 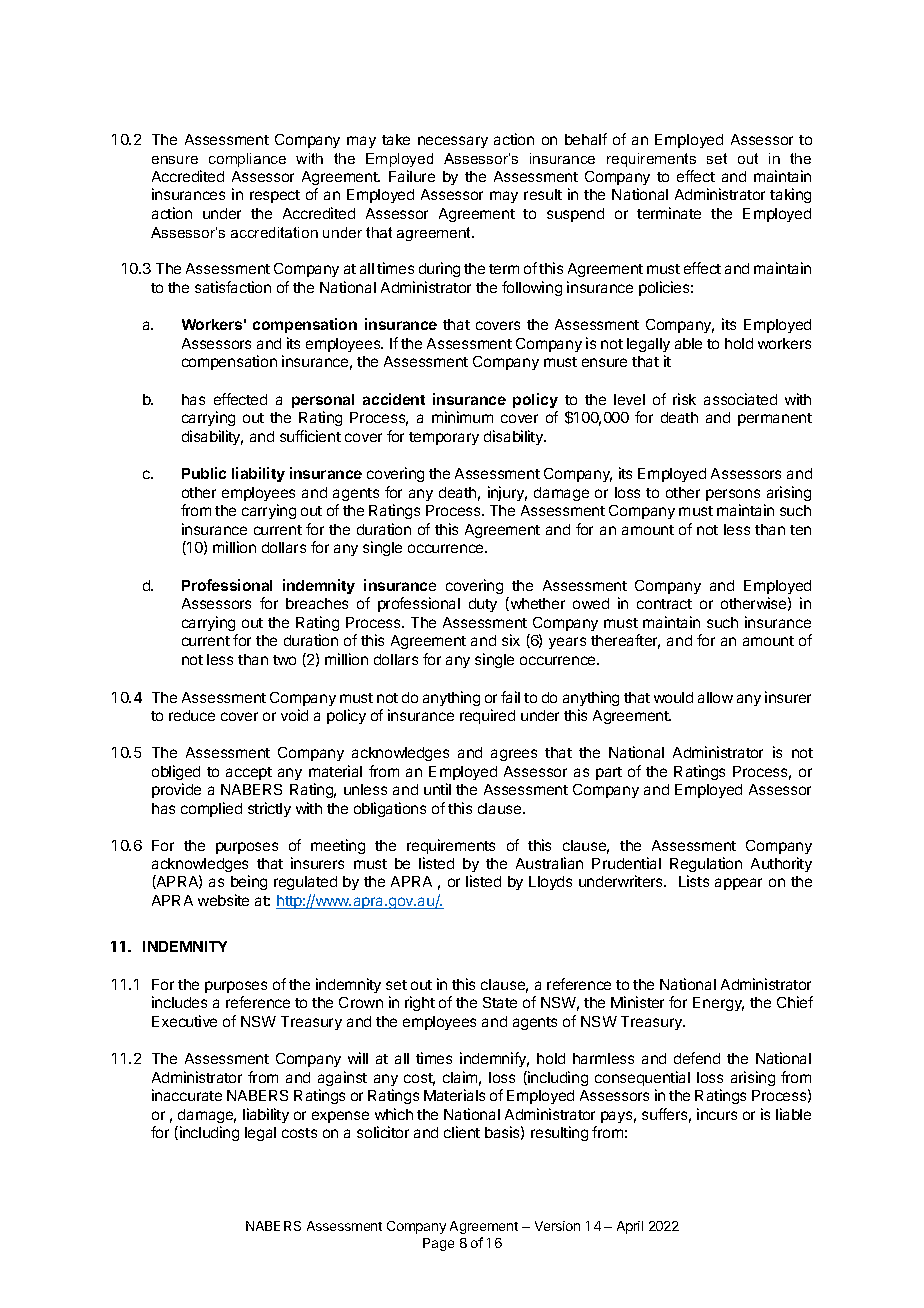 What do you see at coordinates (706, 864) in the screenshot?
I see `Regulation` at bounding box center [706, 864].
